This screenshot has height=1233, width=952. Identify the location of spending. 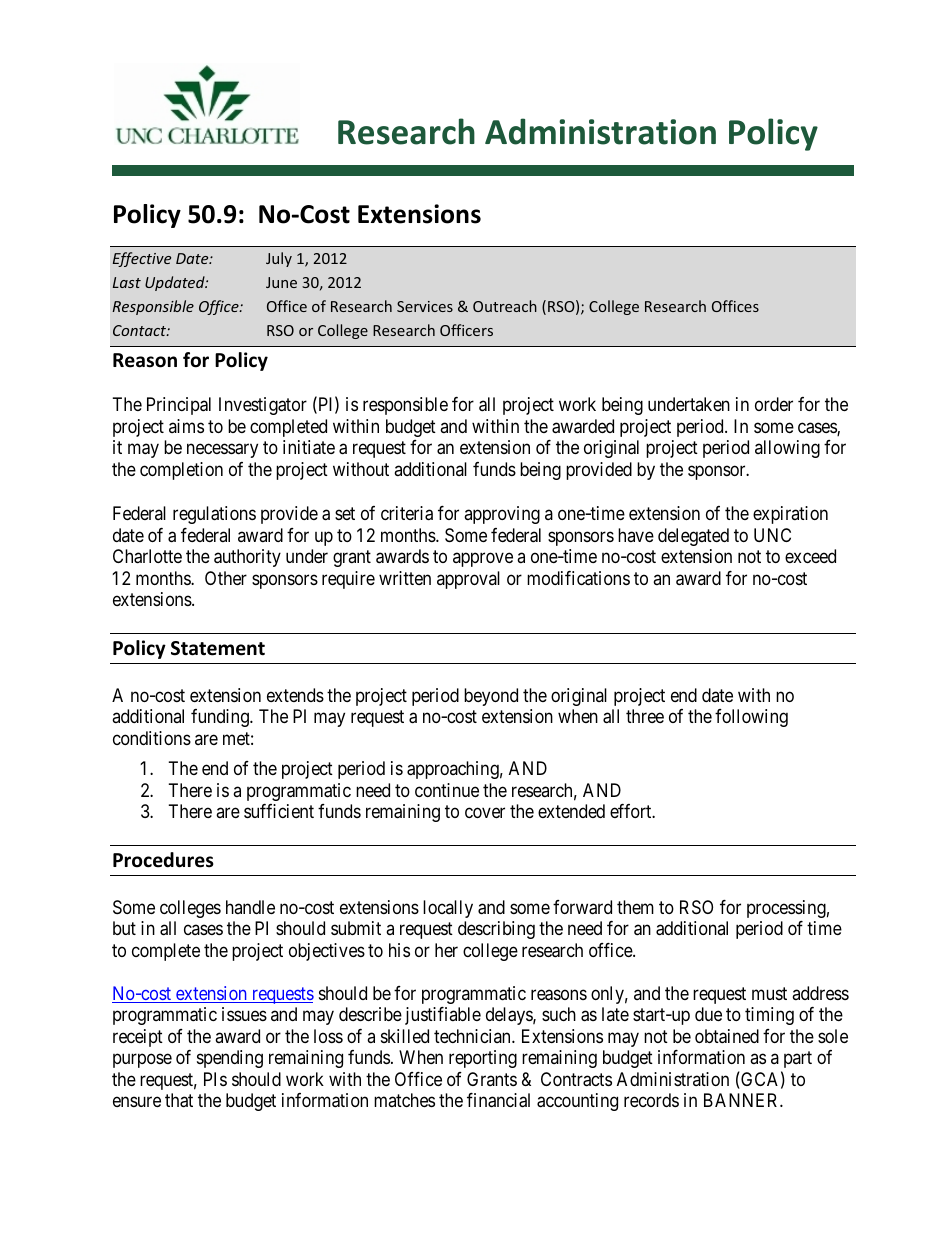
(230, 1059).
